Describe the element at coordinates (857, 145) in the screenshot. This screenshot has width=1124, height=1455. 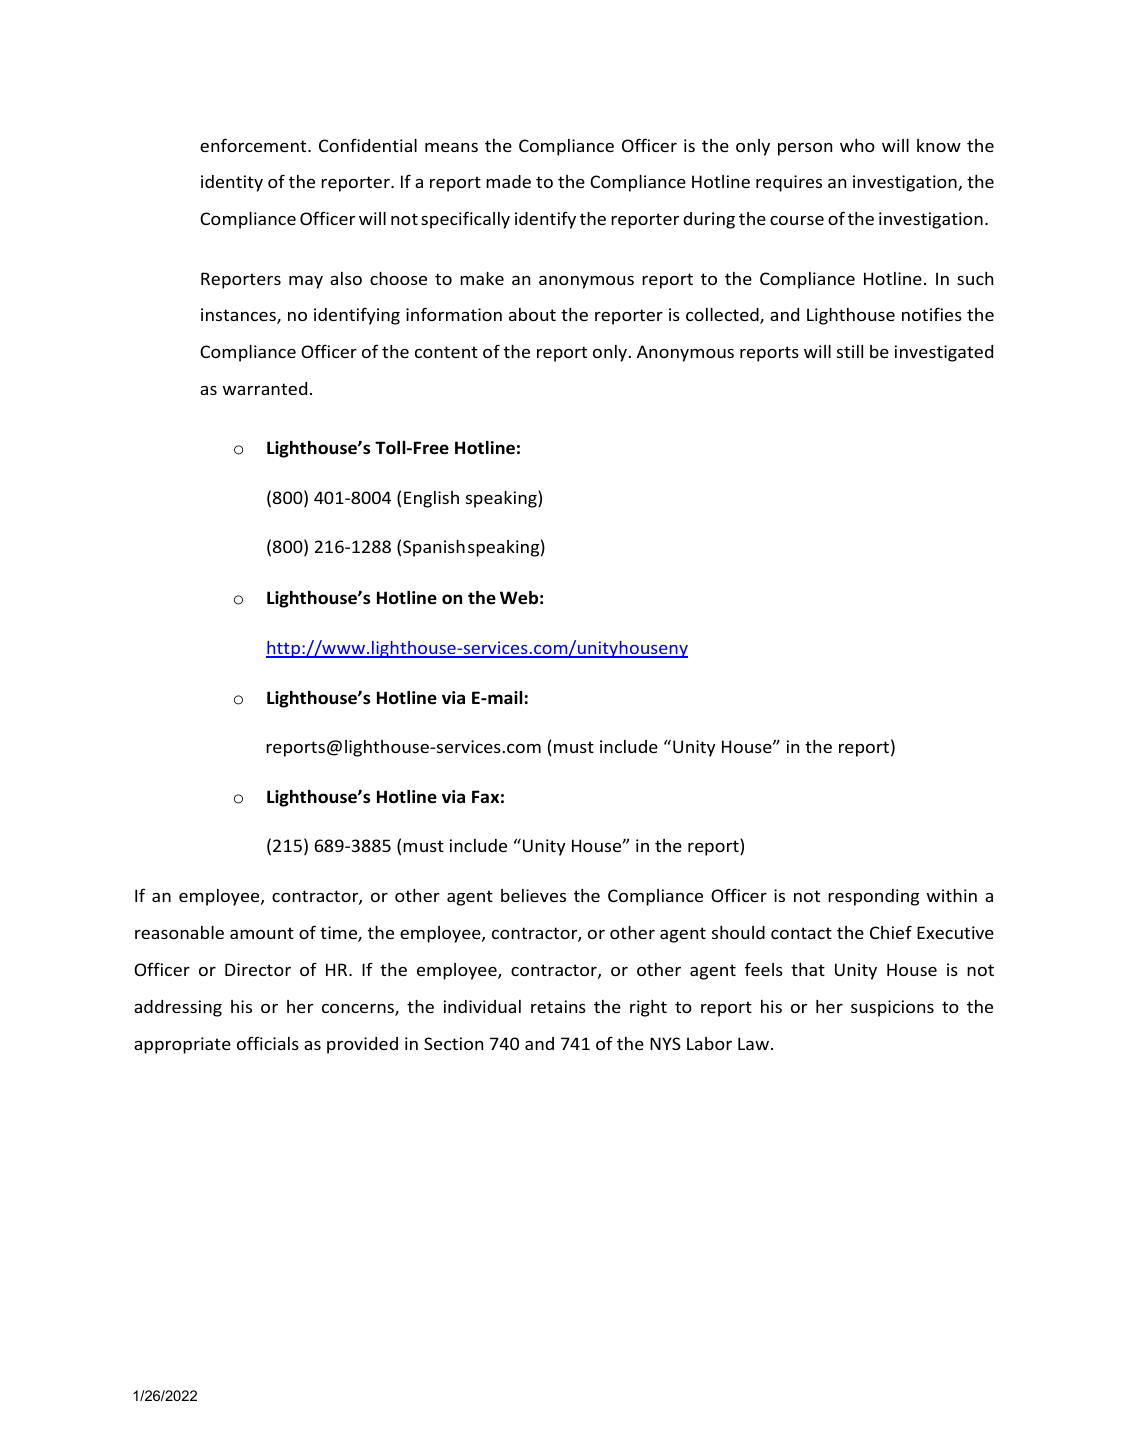
I see `who` at that location.
